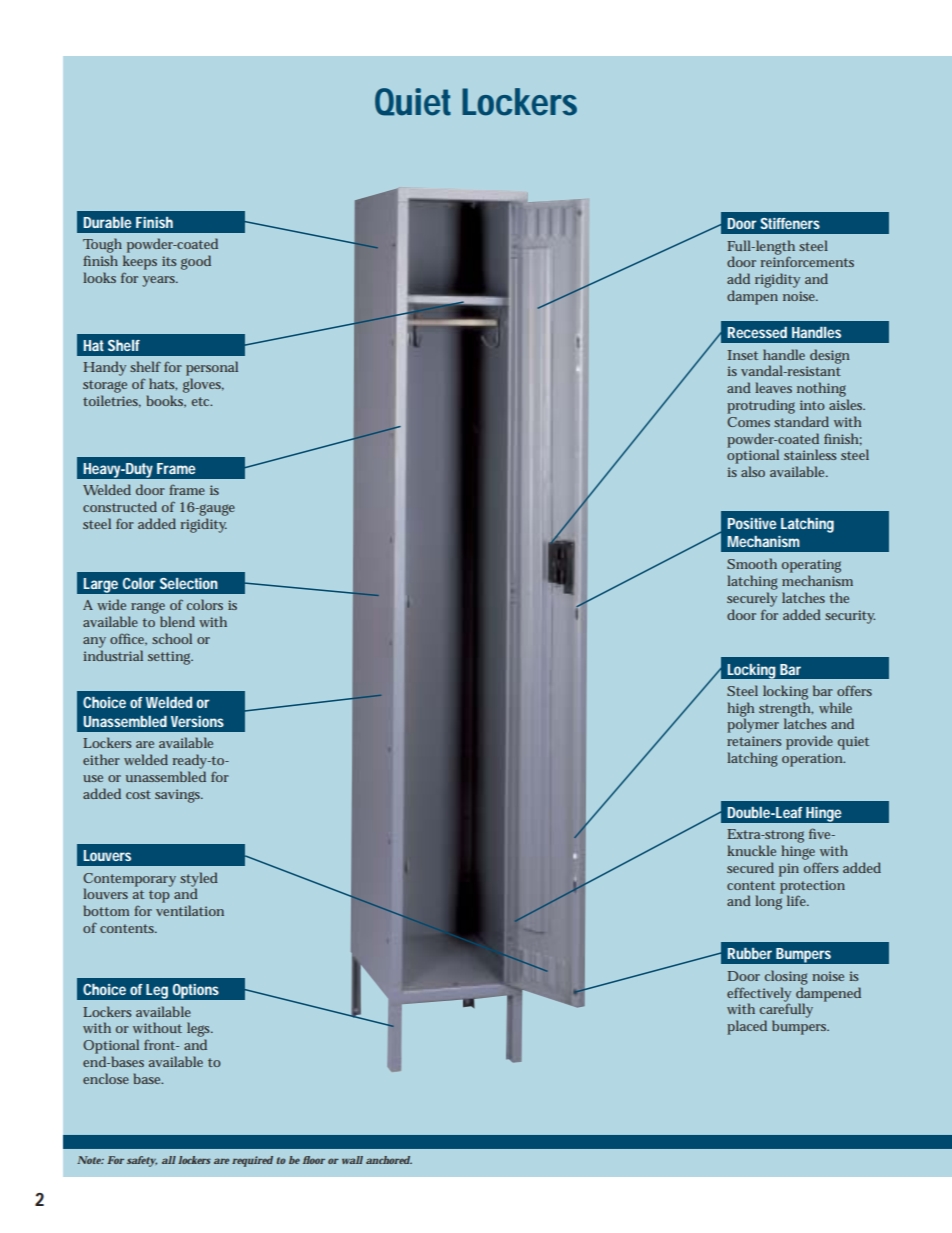 The width and height of the screenshot is (952, 1233). What do you see at coordinates (811, 566) in the screenshot?
I see `operating` at bounding box center [811, 566].
